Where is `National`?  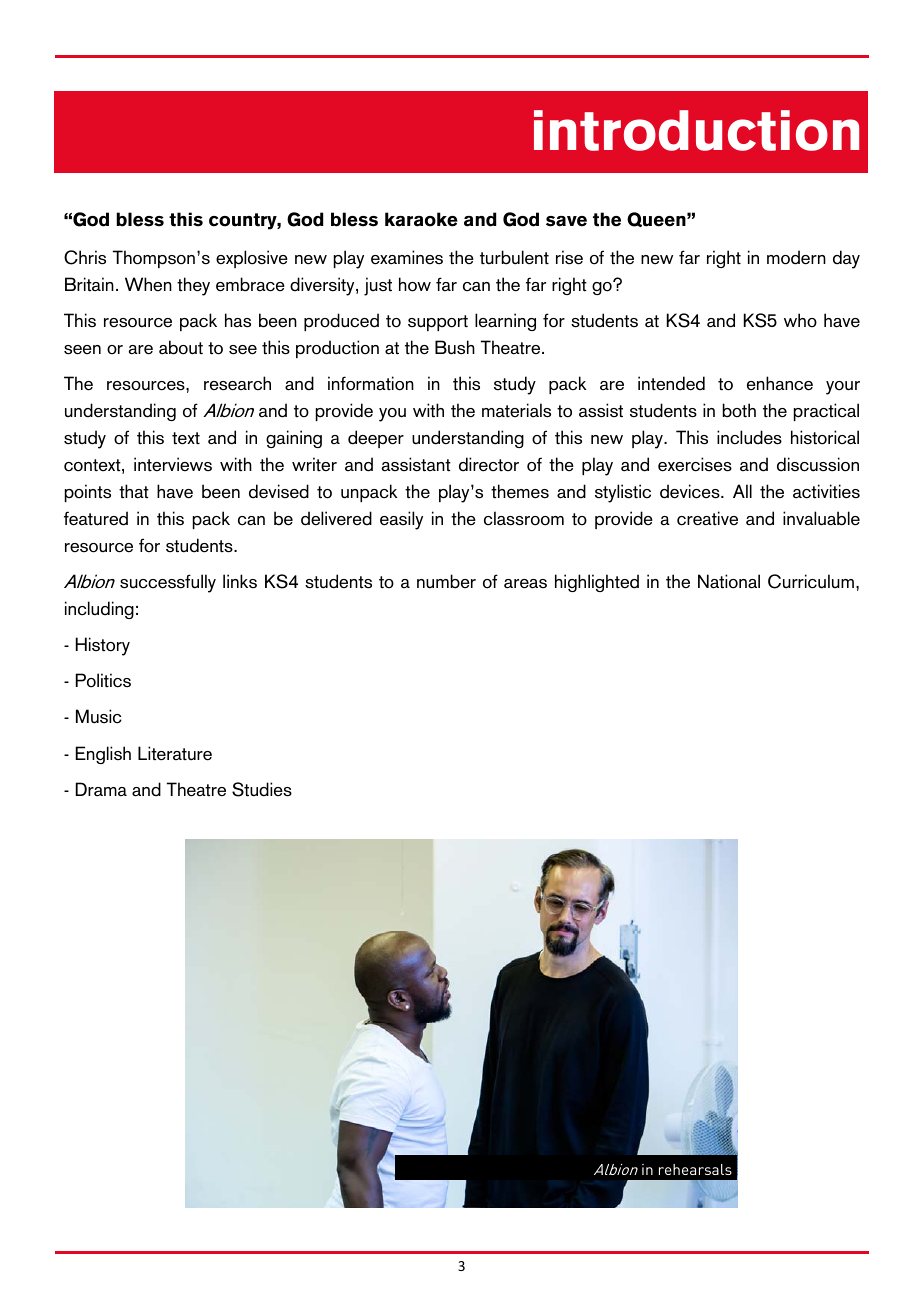 National is located at coordinates (729, 581).
